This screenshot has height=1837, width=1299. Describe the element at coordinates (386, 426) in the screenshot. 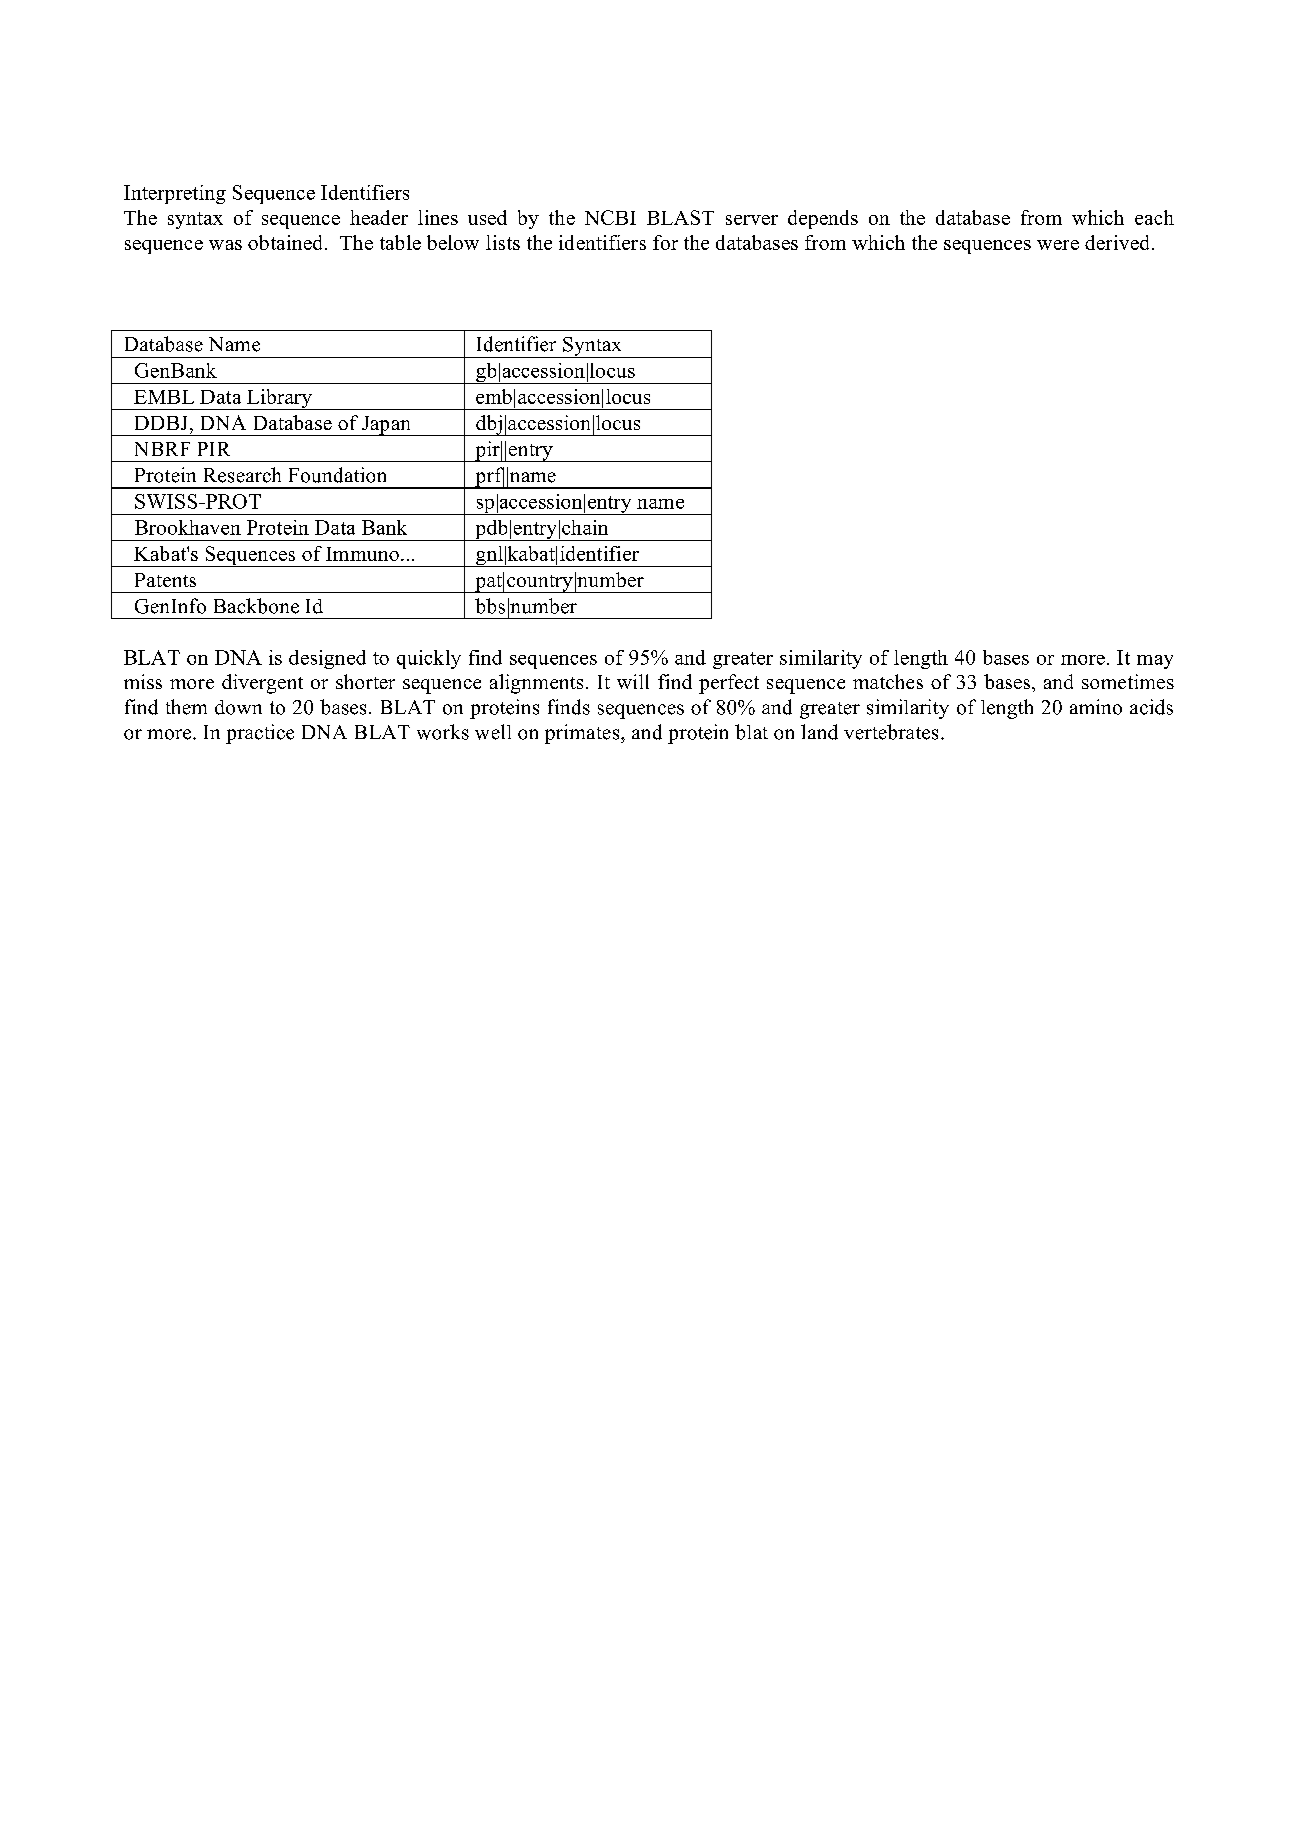

I see `Japan` at that location.
